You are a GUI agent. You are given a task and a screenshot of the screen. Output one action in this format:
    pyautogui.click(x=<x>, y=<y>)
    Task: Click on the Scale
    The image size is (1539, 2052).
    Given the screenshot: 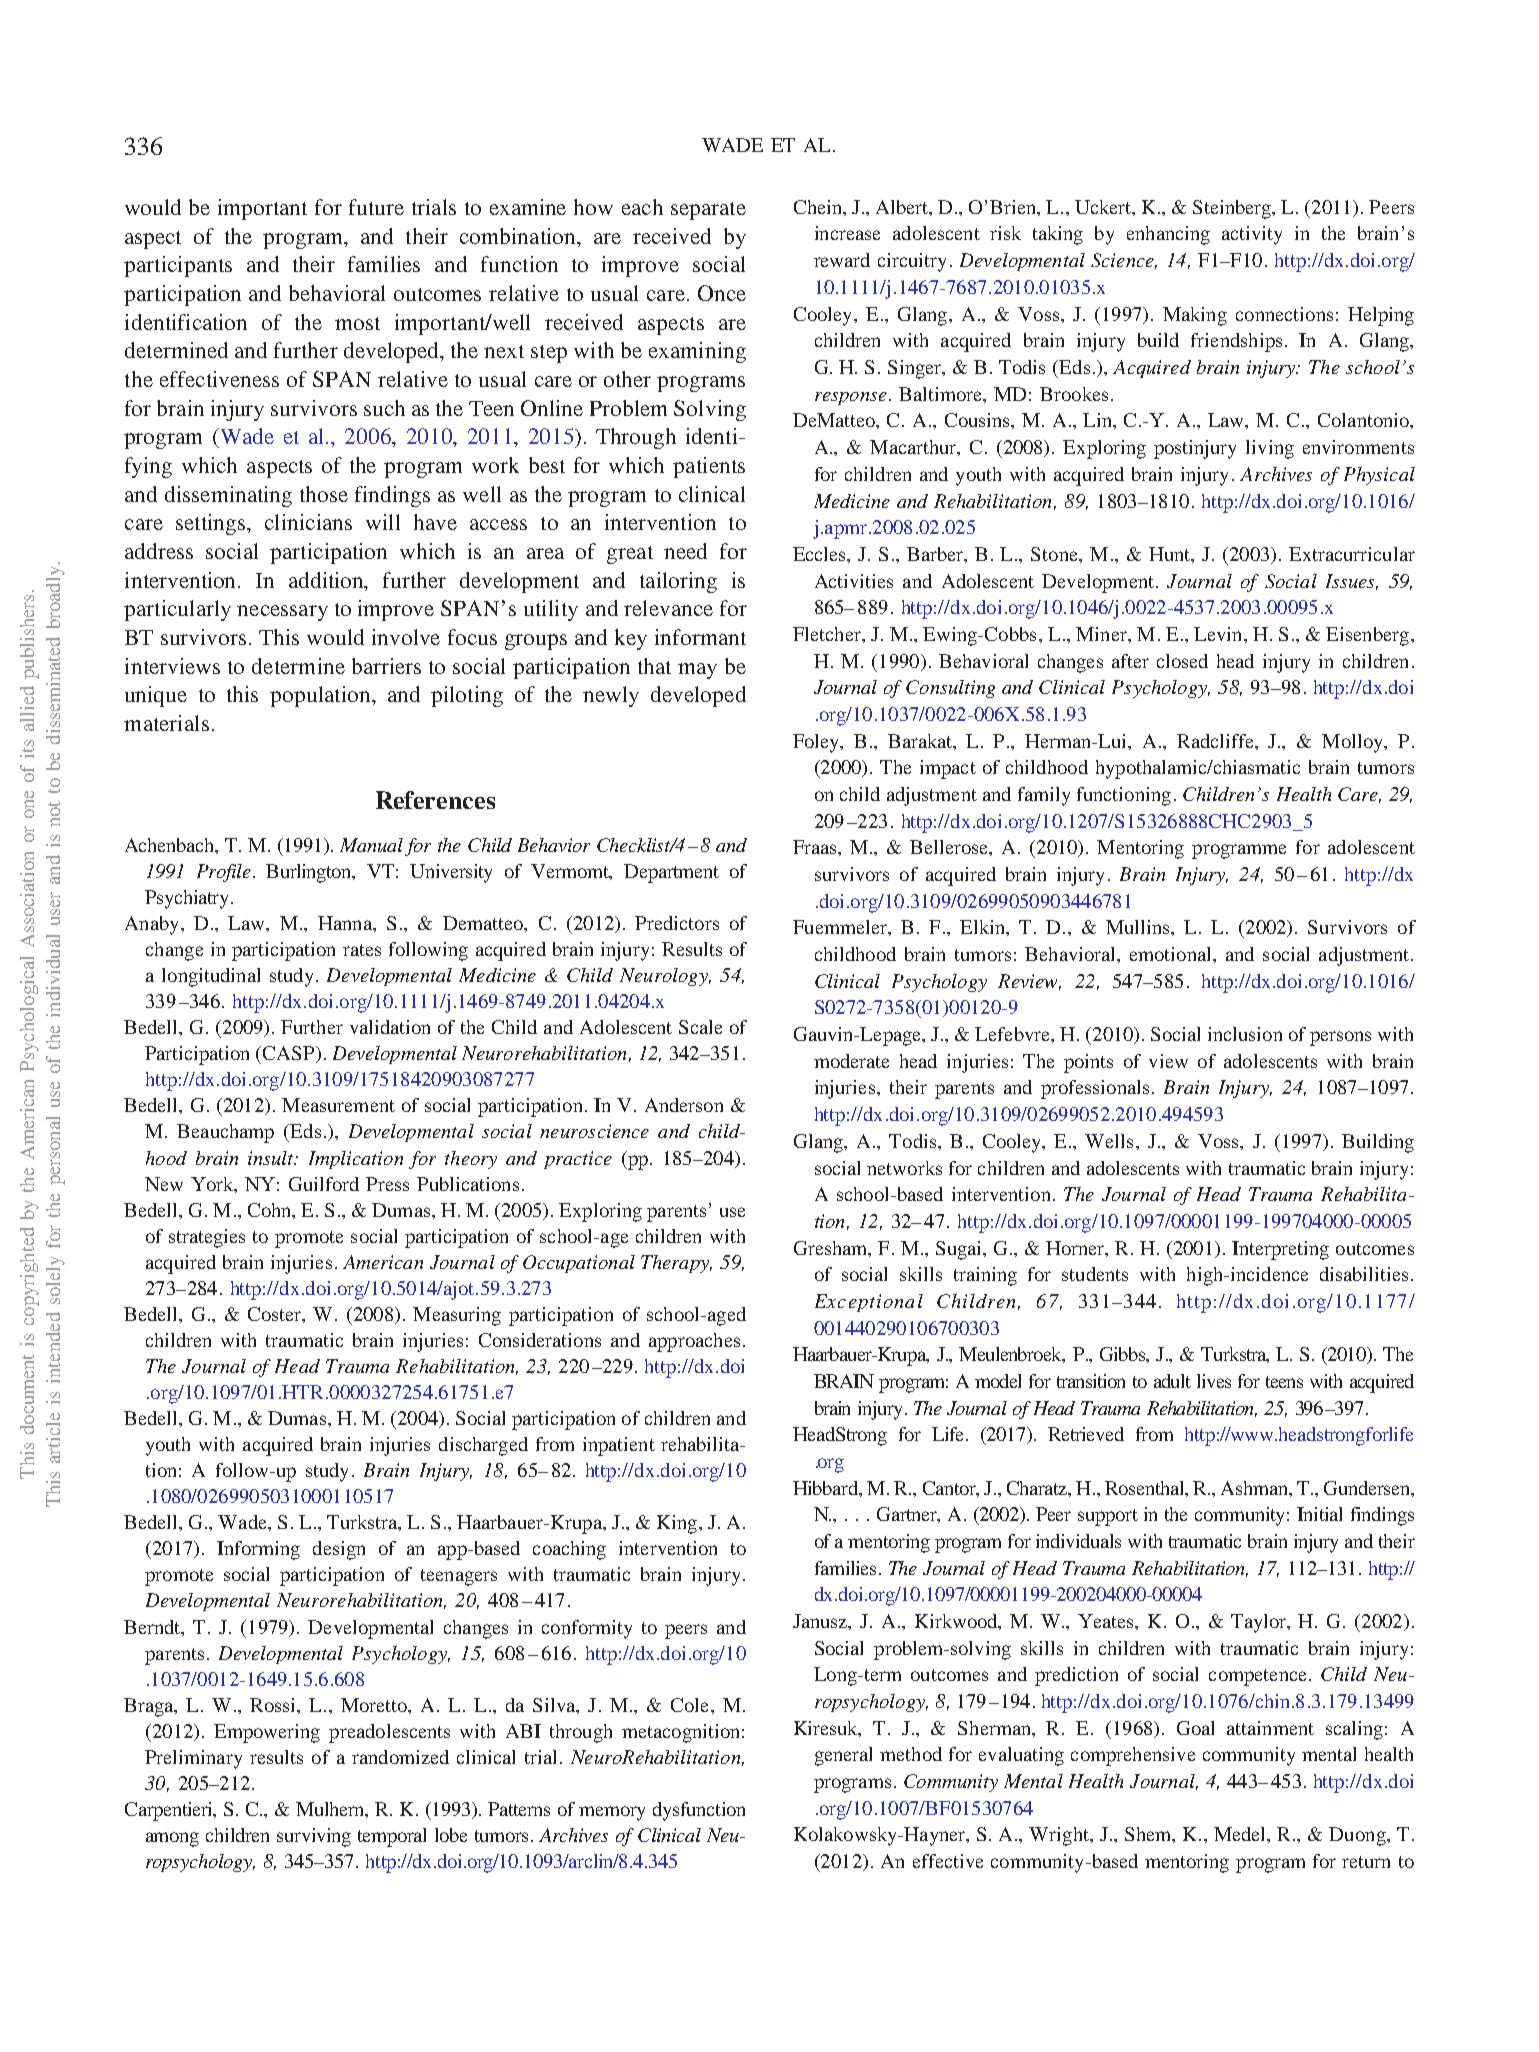 What is the action you would take?
    pyautogui.click(x=700, y=1027)
